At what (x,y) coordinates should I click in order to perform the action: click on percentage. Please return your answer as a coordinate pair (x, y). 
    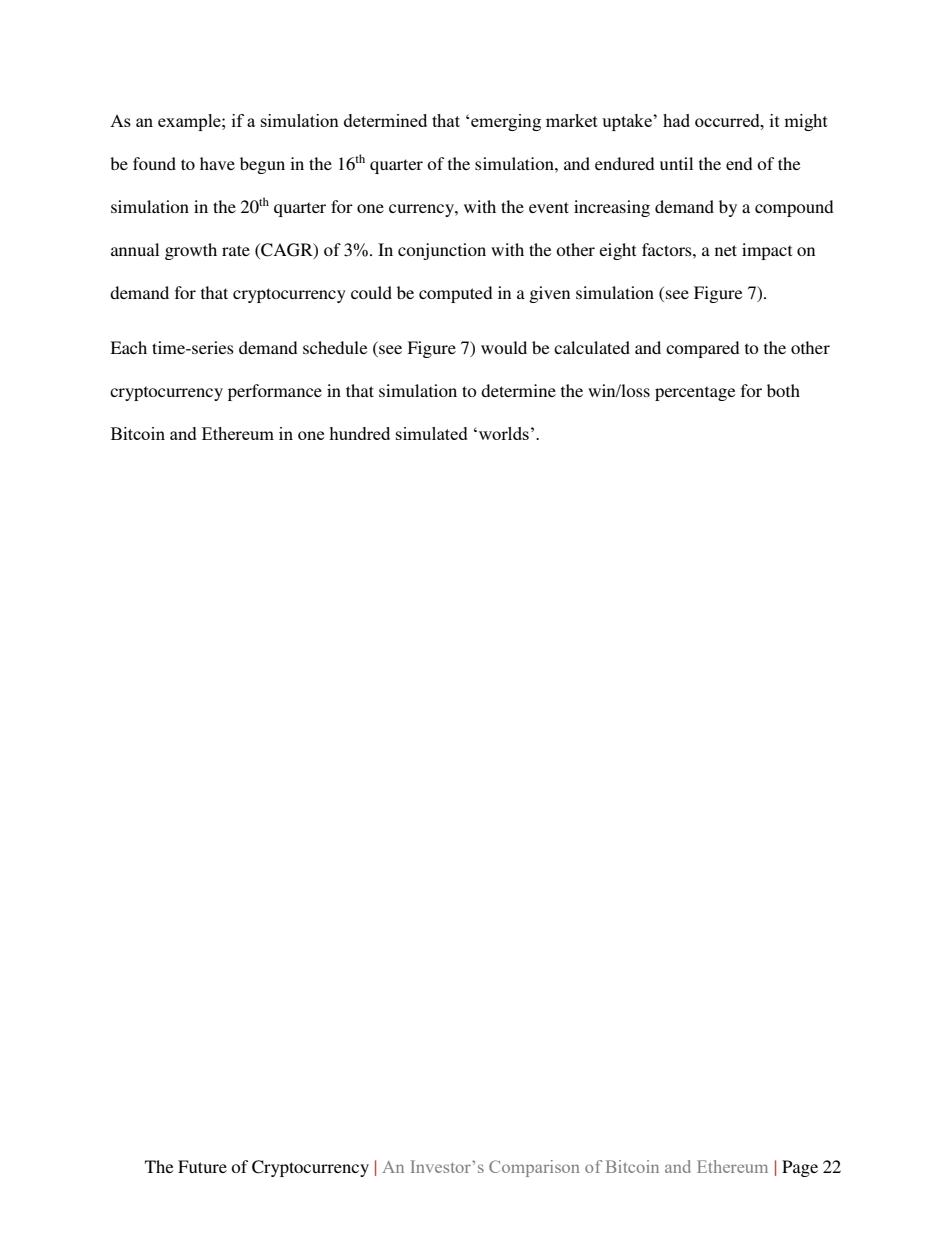
    Looking at the image, I should click on (695, 393).
